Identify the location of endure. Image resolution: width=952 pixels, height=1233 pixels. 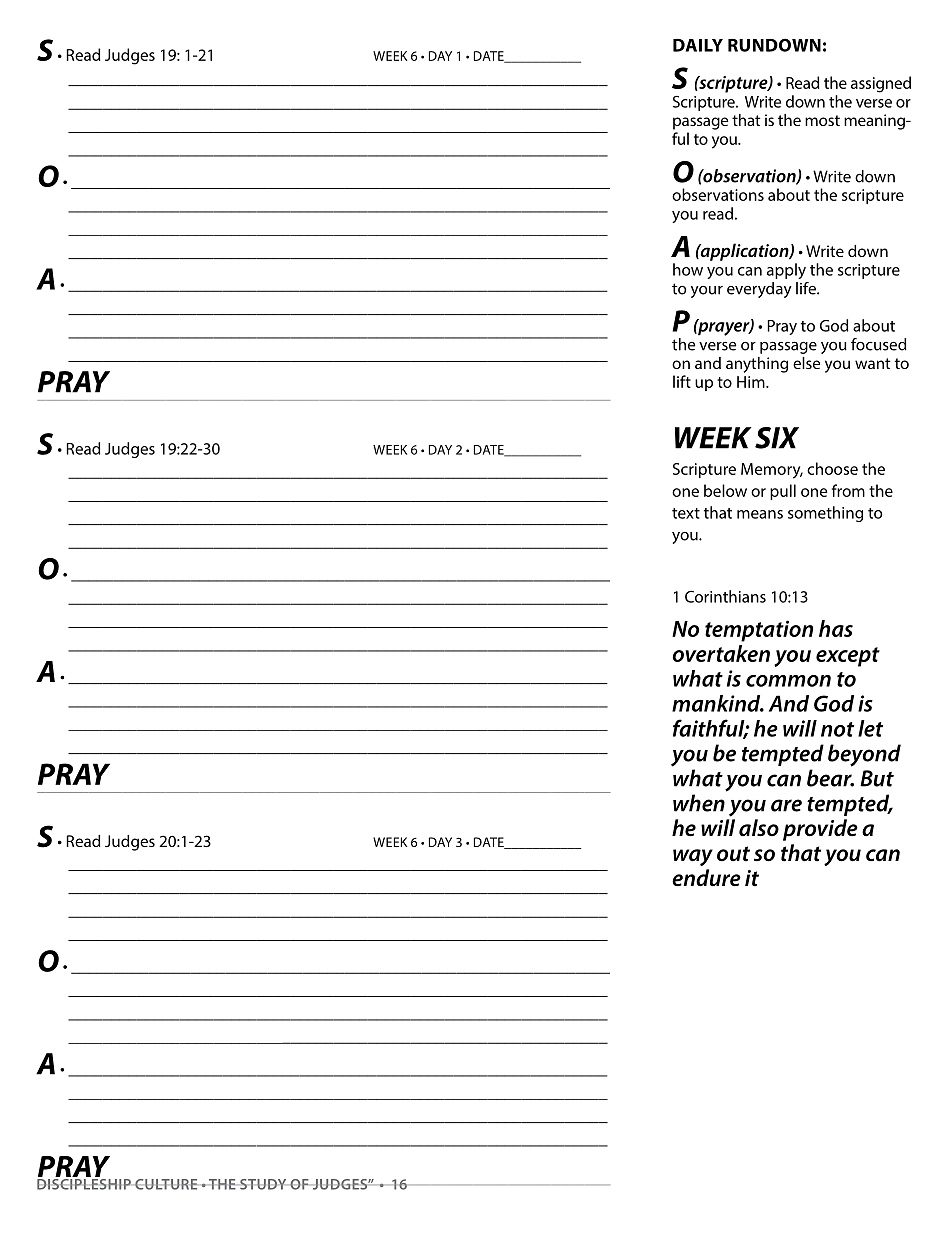
(706, 878).
